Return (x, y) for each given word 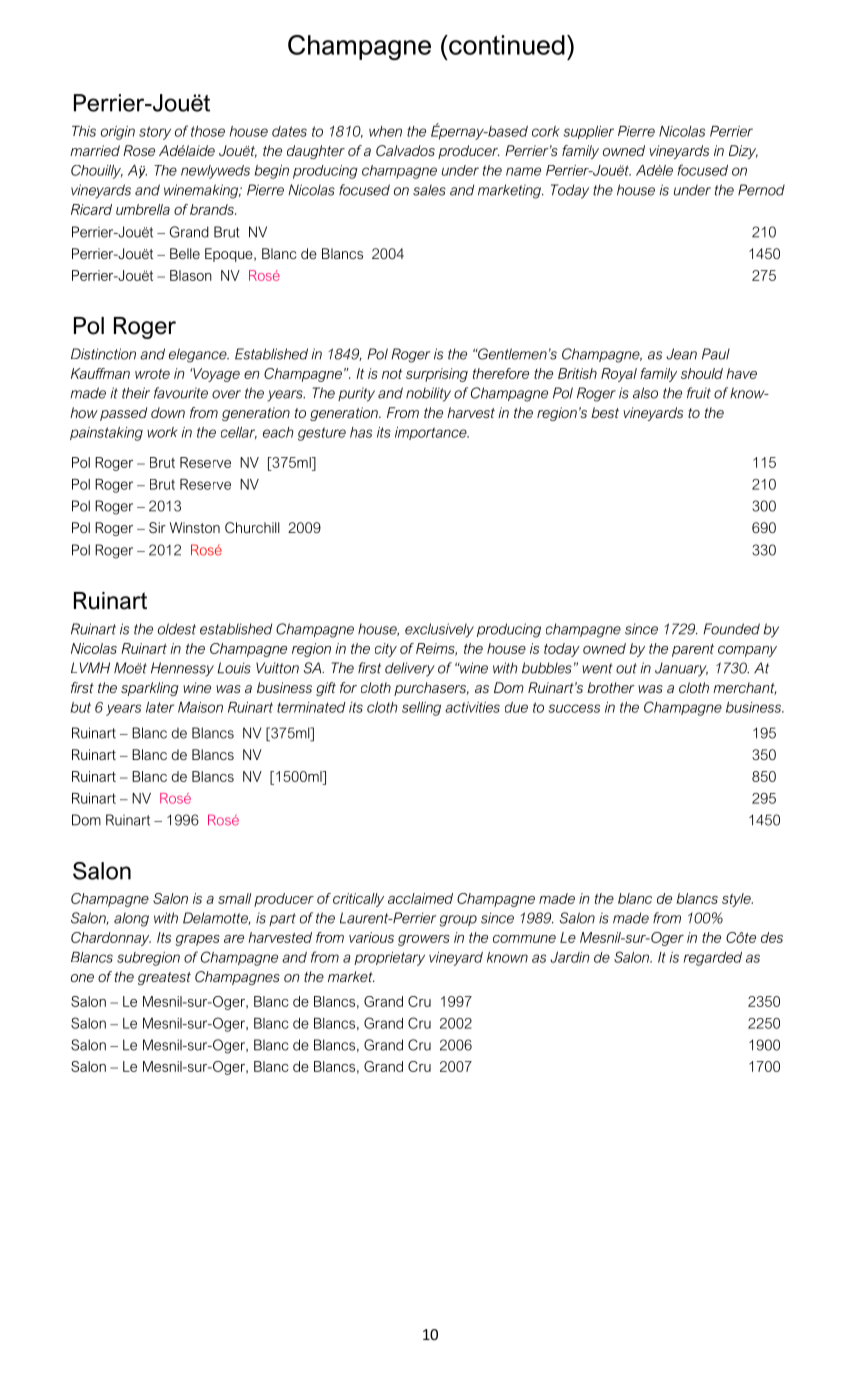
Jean (681, 354)
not (392, 374)
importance (432, 433)
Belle (185, 253)
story (155, 133)
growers (424, 940)
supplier (588, 132)
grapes (198, 940)
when (385, 131)
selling (421, 709)
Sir (157, 527)
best (605, 412)
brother (611, 687)
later (160, 707)
